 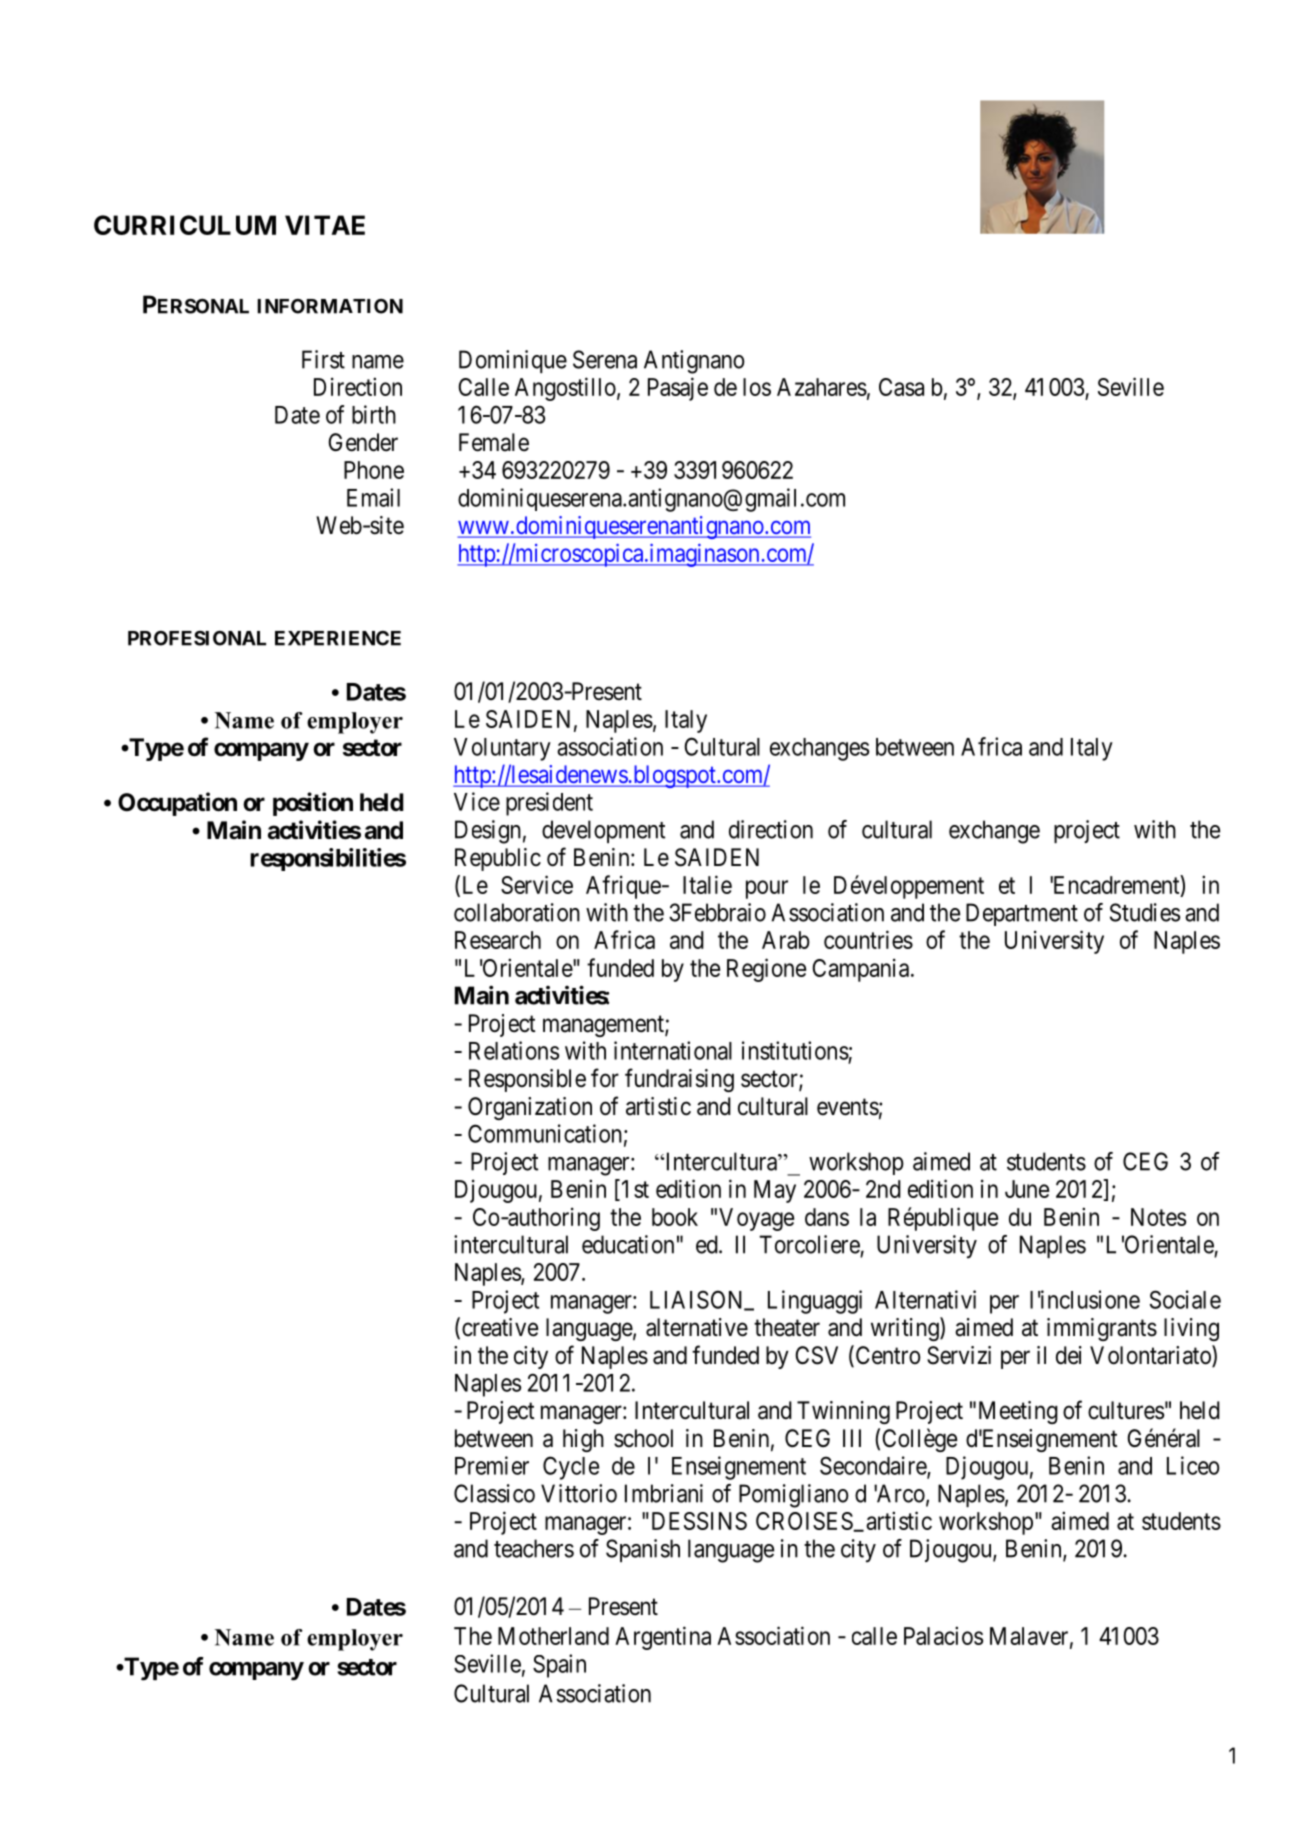 What do you see at coordinates (603, 831) in the screenshot?
I see `development` at bounding box center [603, 831].
